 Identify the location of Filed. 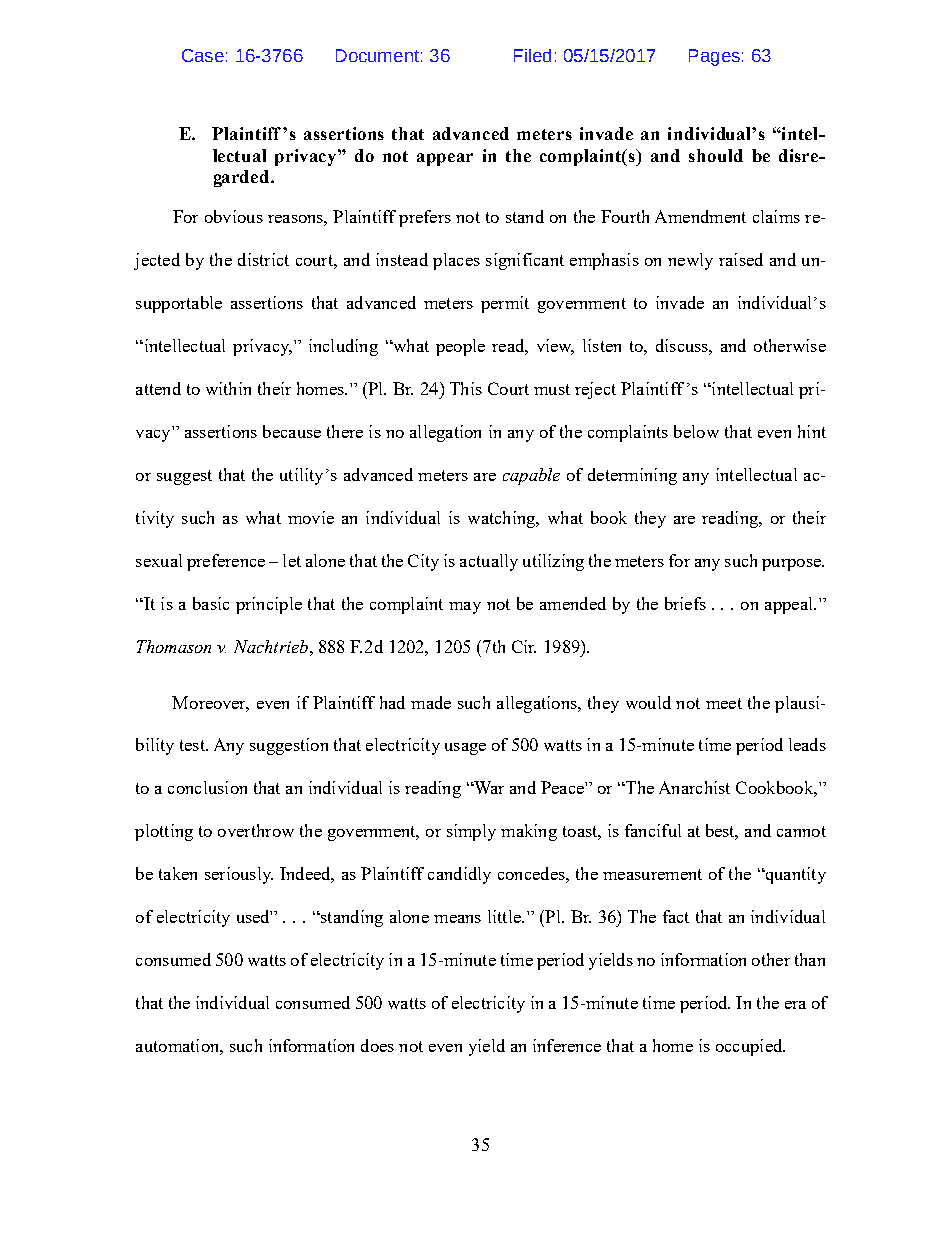
(532, 55).
